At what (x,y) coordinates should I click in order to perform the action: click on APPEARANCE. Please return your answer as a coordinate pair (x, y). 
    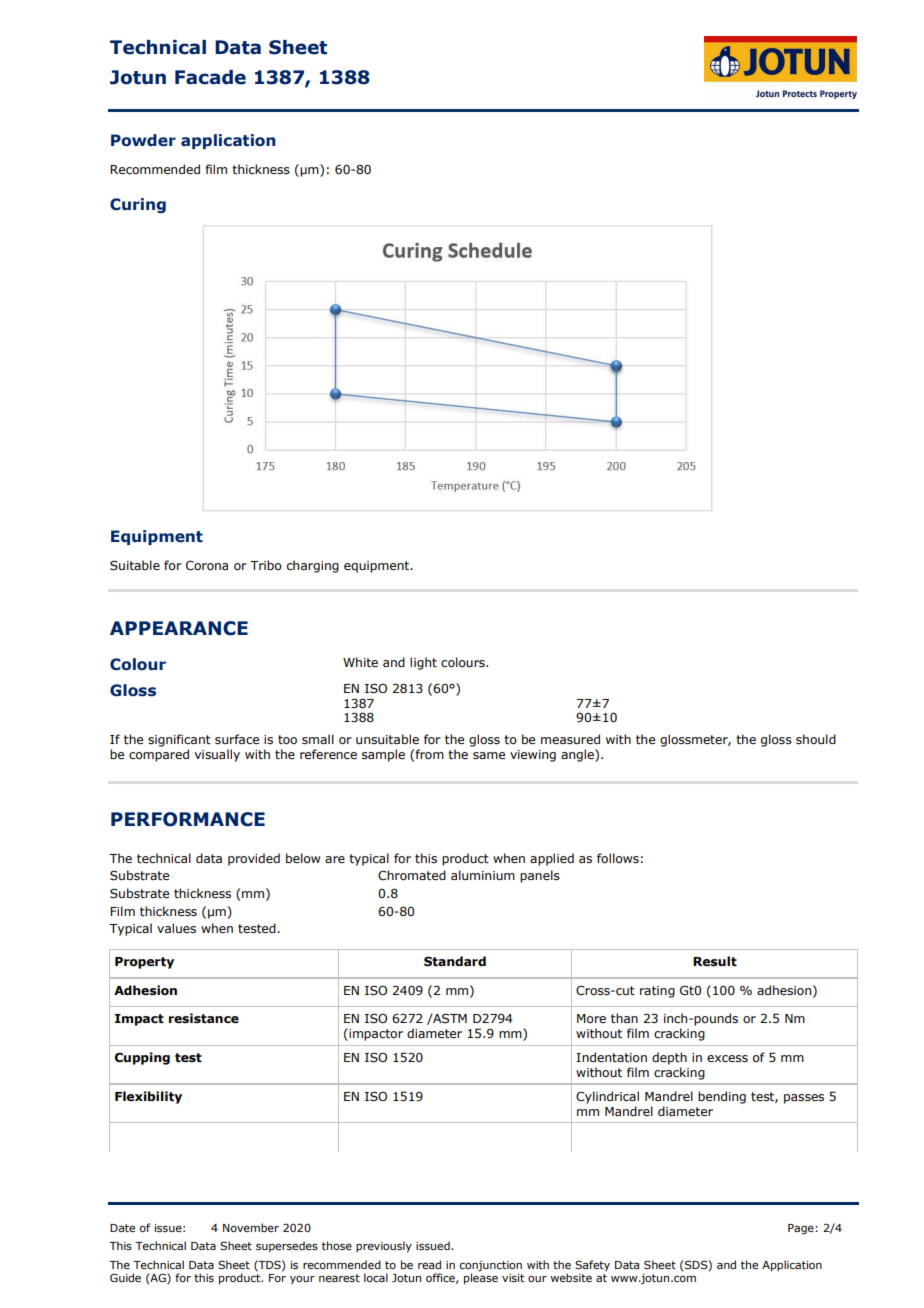
    Looking at the image, I should click on (179, 628).
